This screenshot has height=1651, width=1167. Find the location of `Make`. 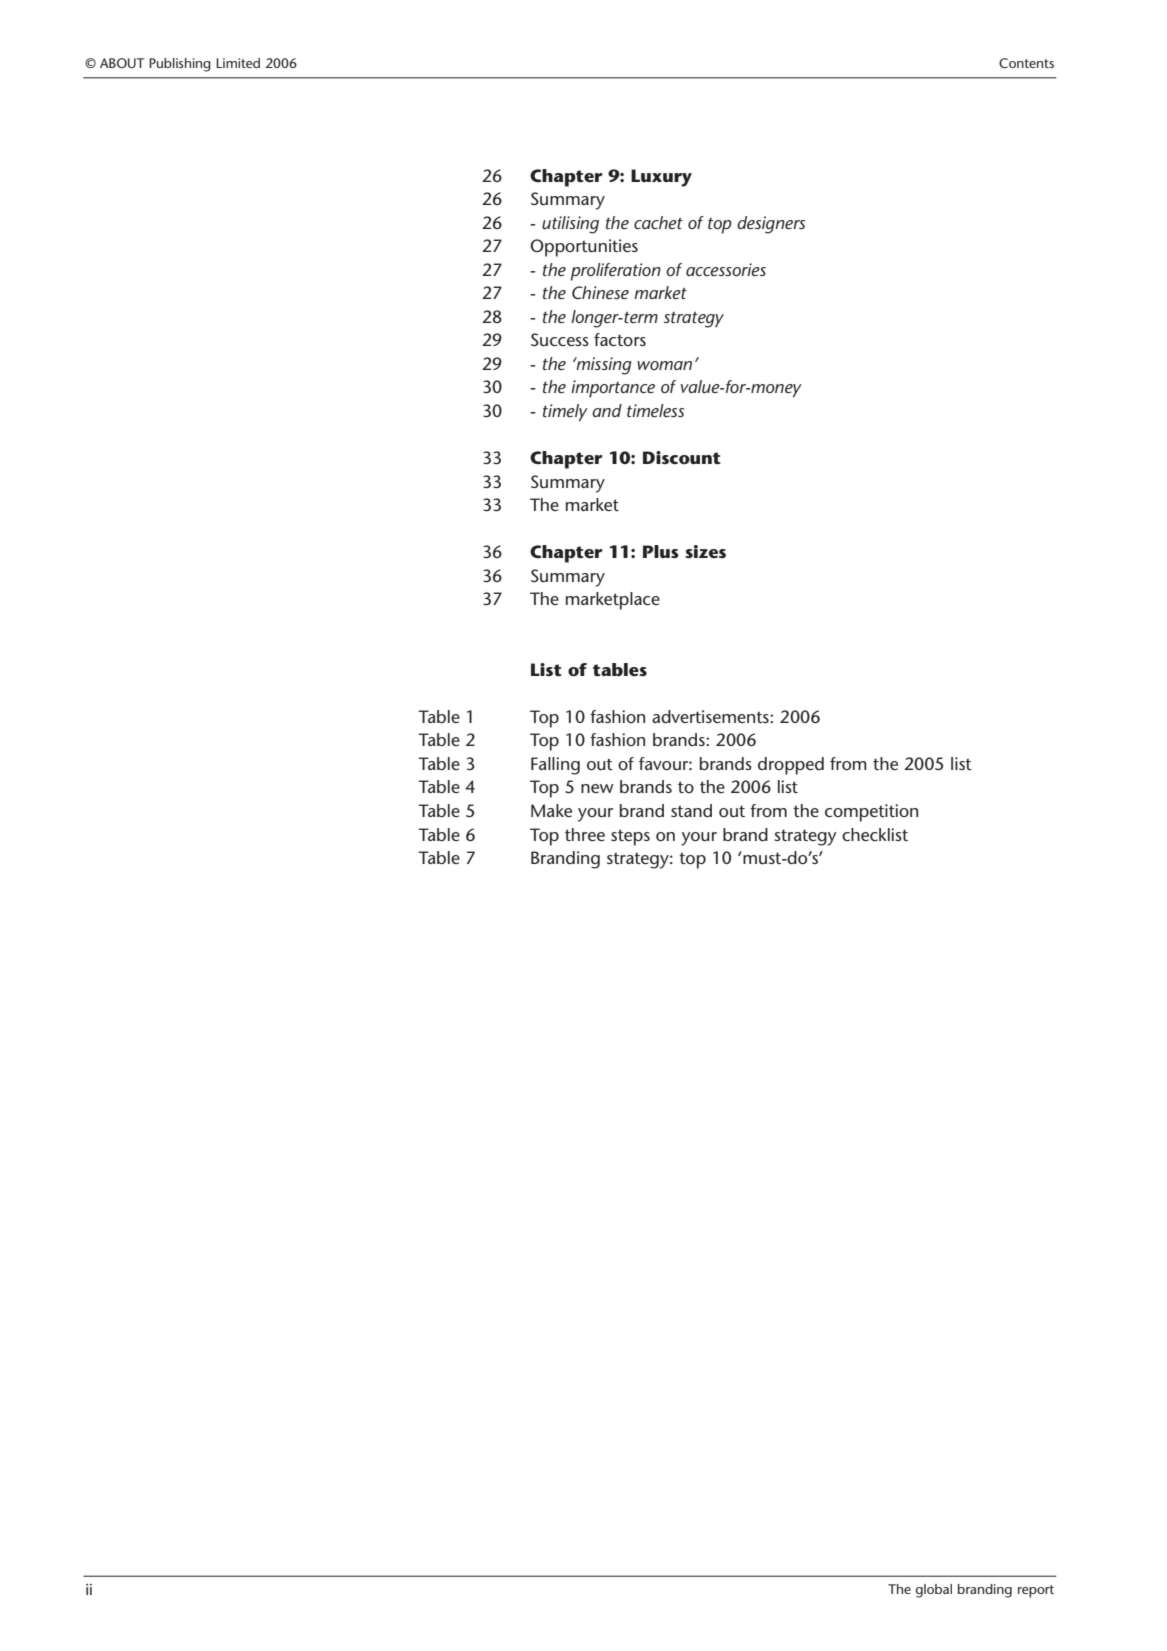

Make is located at coordinates (551, 810).
